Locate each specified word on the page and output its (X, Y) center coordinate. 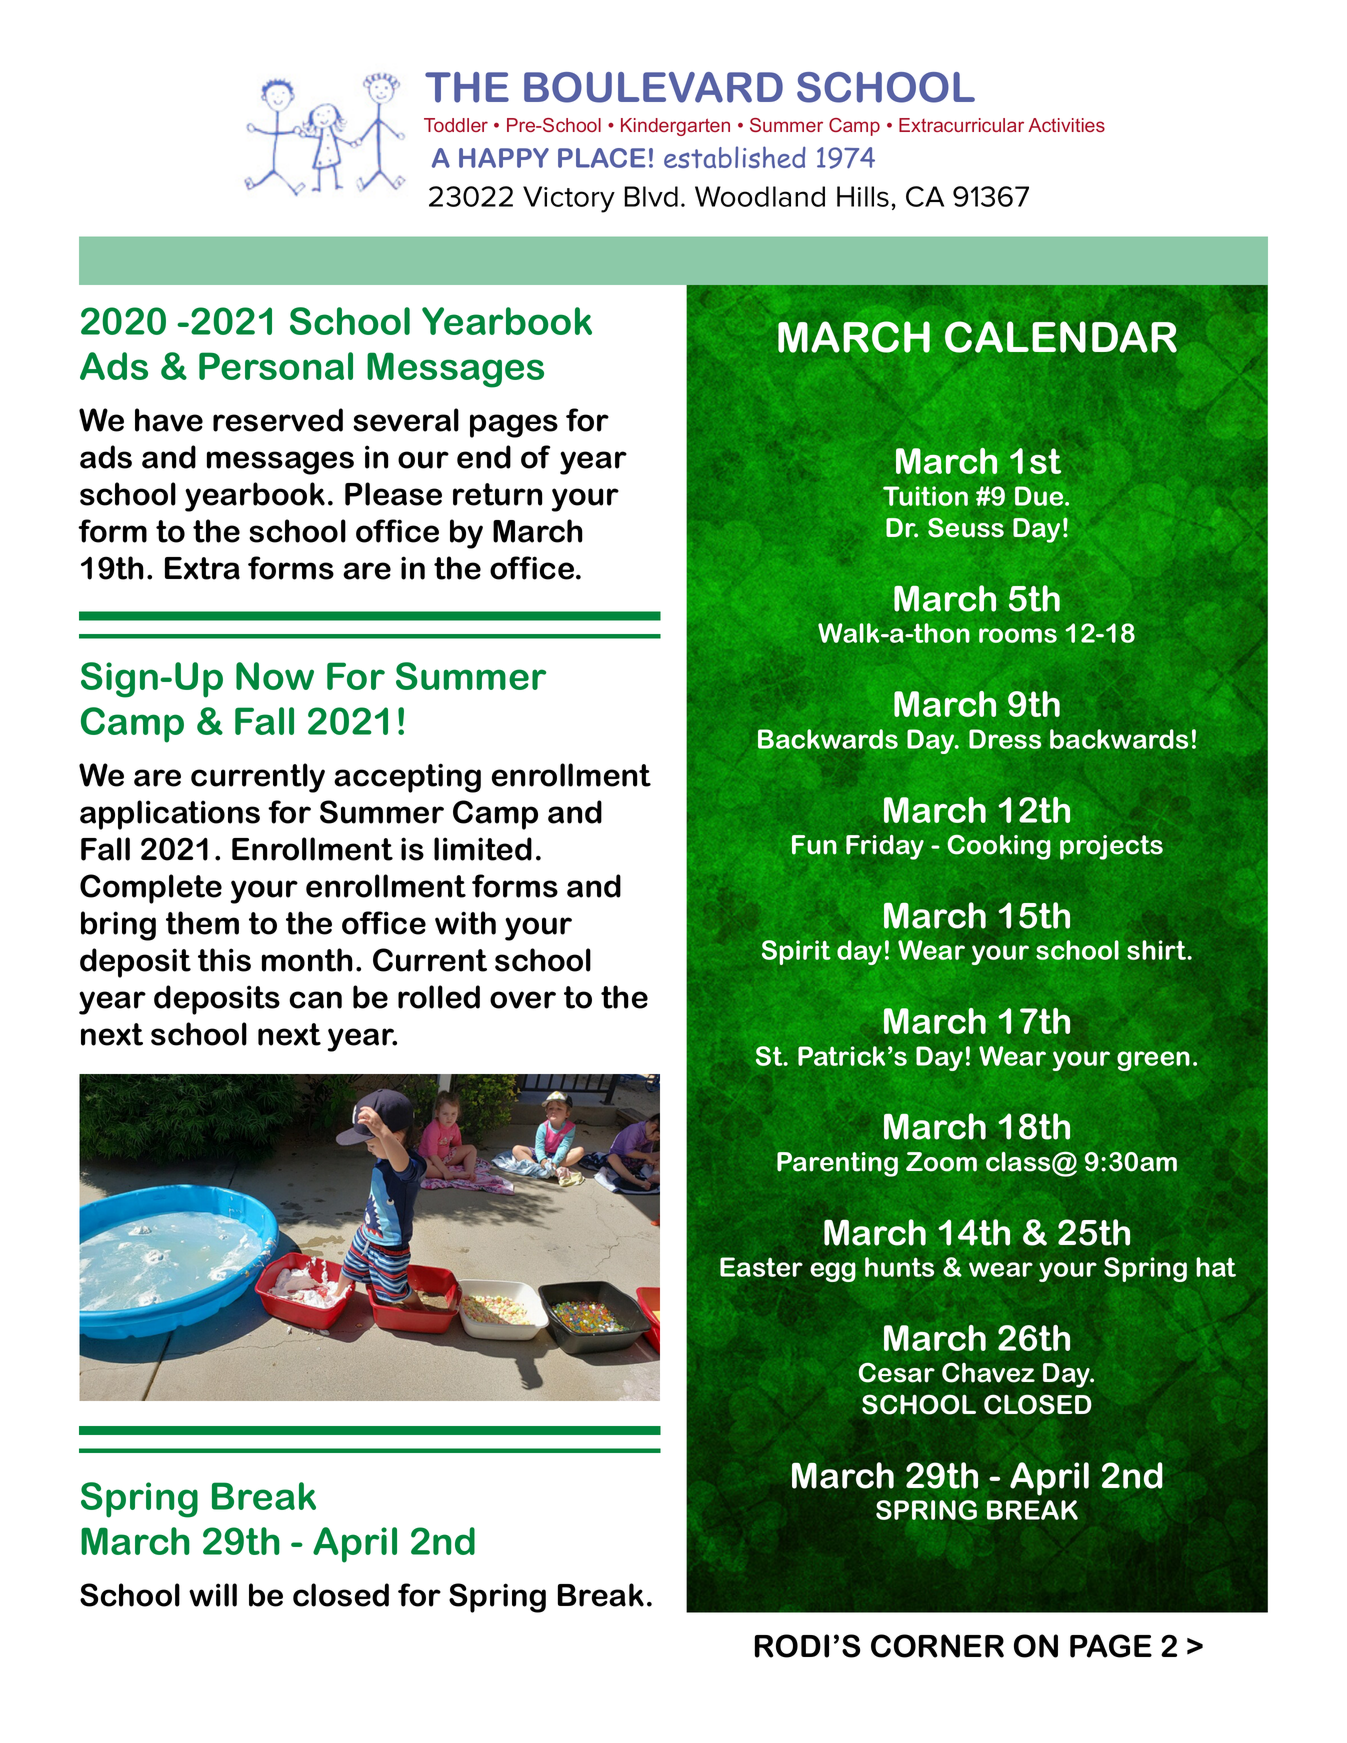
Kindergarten (675, 127)
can (315, 1000)
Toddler (456, 125)
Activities (1066, 125)
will (213, 1595)
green (1153, 1061)
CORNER (937, 1646)
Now (275, 676)
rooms (1018, 635)
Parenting (837, 1164)
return (497, 494)
